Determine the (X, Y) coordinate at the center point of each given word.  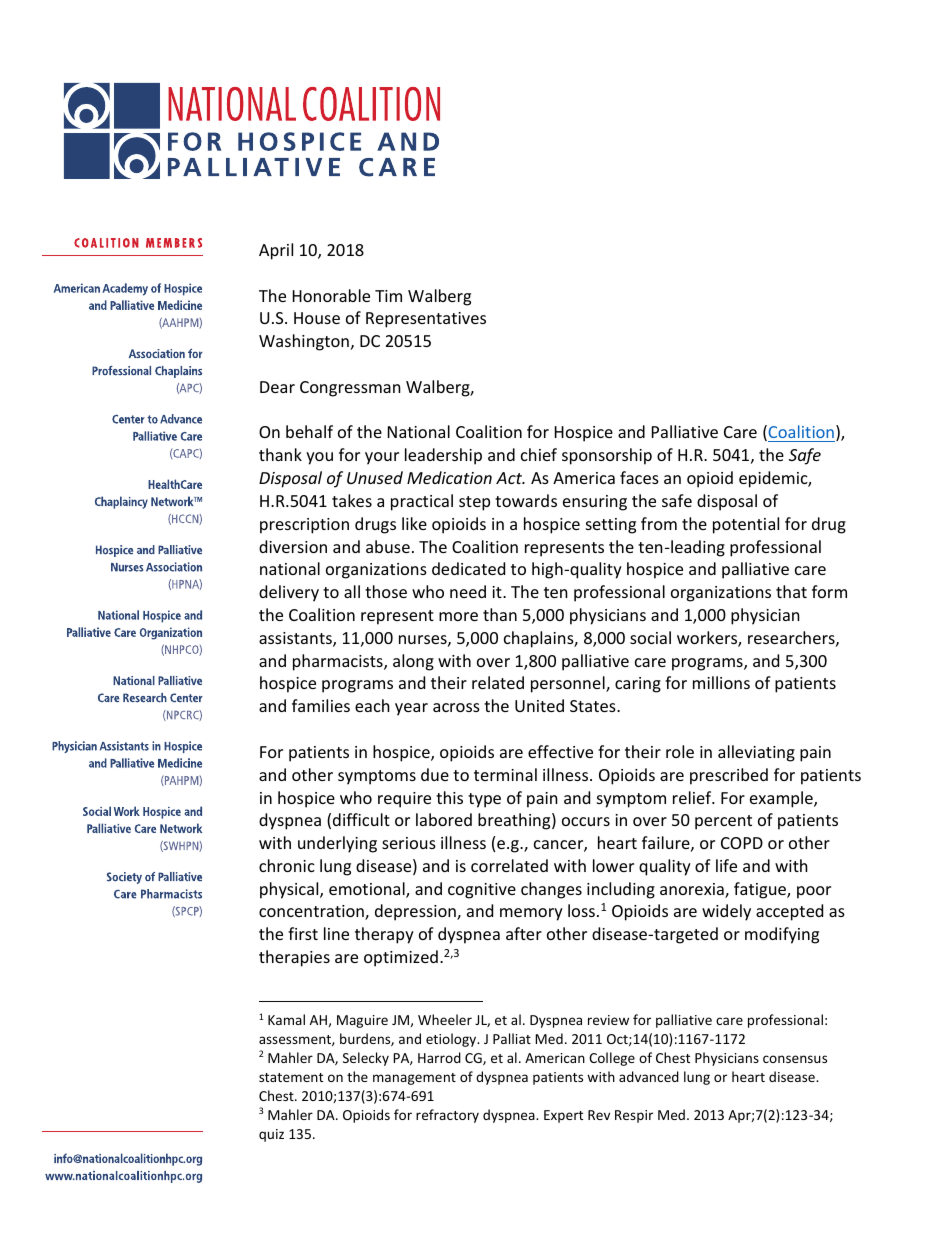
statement (291, 1077)
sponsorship (607, 456)
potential (746, 525)
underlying (337, 844)
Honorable (331, 295)
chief (539, 454)
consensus (795, 1059)
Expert (563, 1116)
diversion (293, 546)
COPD (742, 843)
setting (611, 526)
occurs (586, 821)
